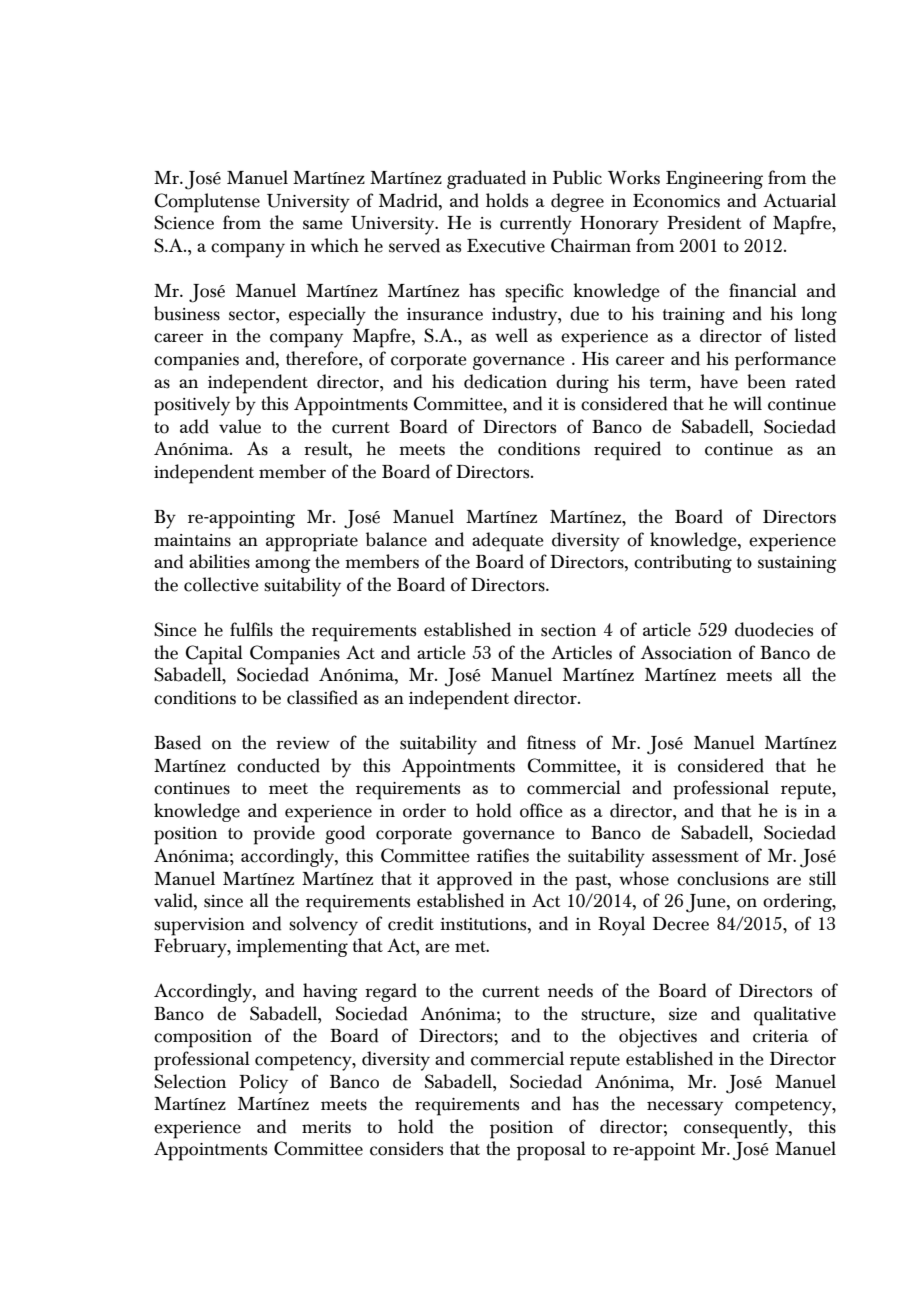 The width and height of the screenshot is (924, 1308). Describe the element at coordinates (486, 179) in the screenshot. I see `graduated` at that location.
